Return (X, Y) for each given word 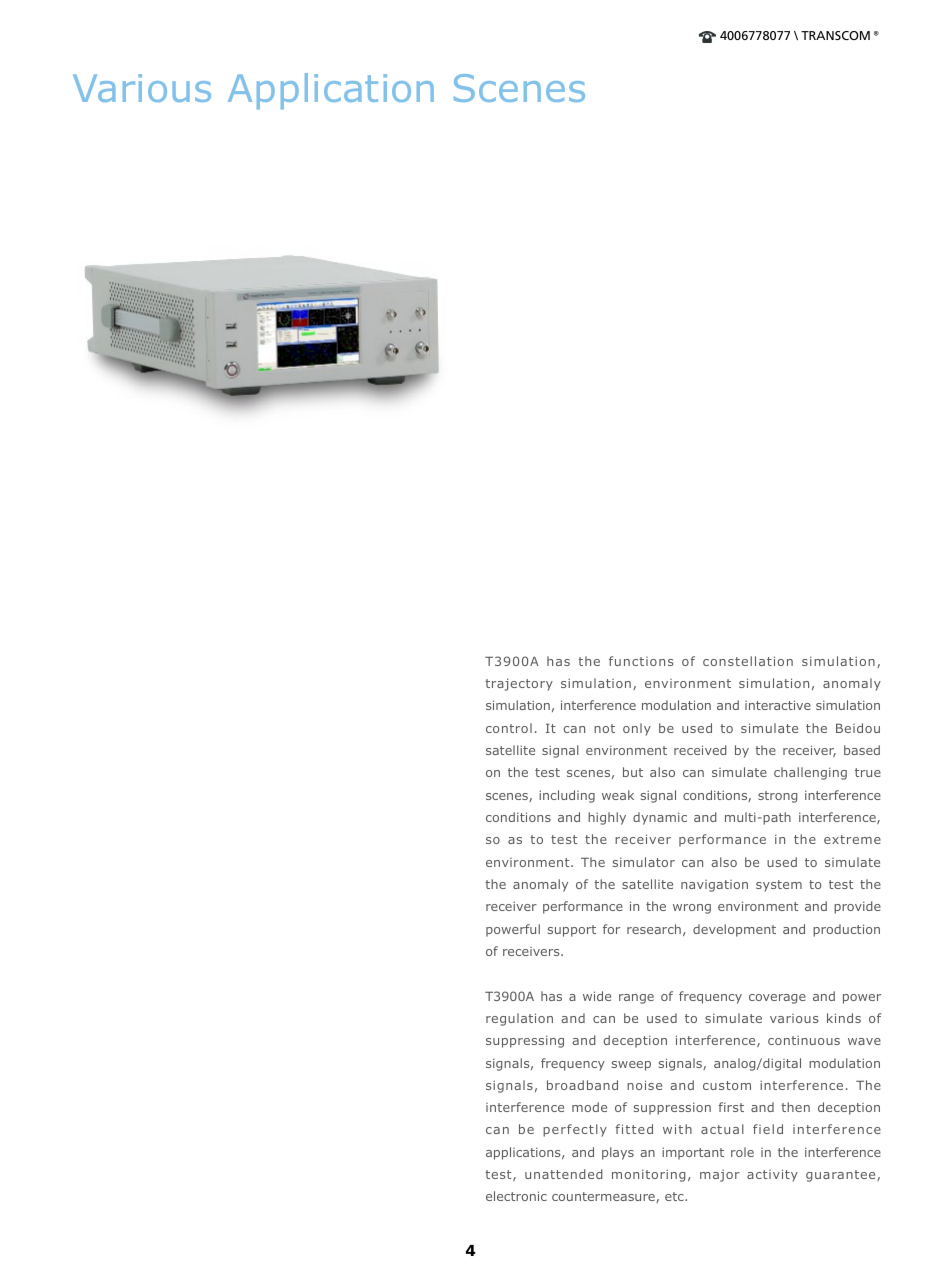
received (700, 750)
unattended (564, 1174)
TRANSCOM (835, 35)
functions (641, 661)
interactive (778, 705)
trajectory (519, 684)
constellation (748, 661)
